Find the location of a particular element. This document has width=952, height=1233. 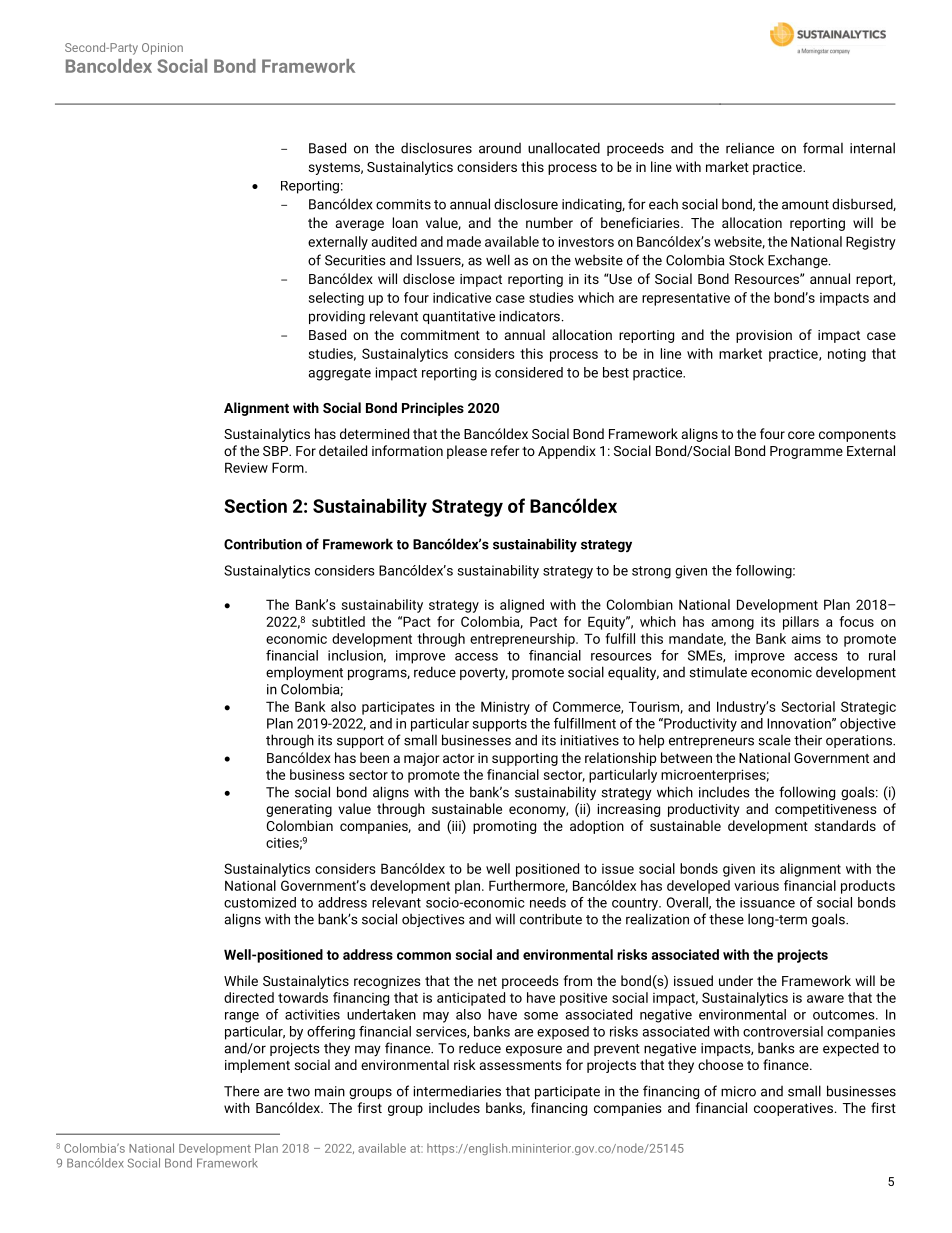

Ministry is located at coordinates (505, 708).
